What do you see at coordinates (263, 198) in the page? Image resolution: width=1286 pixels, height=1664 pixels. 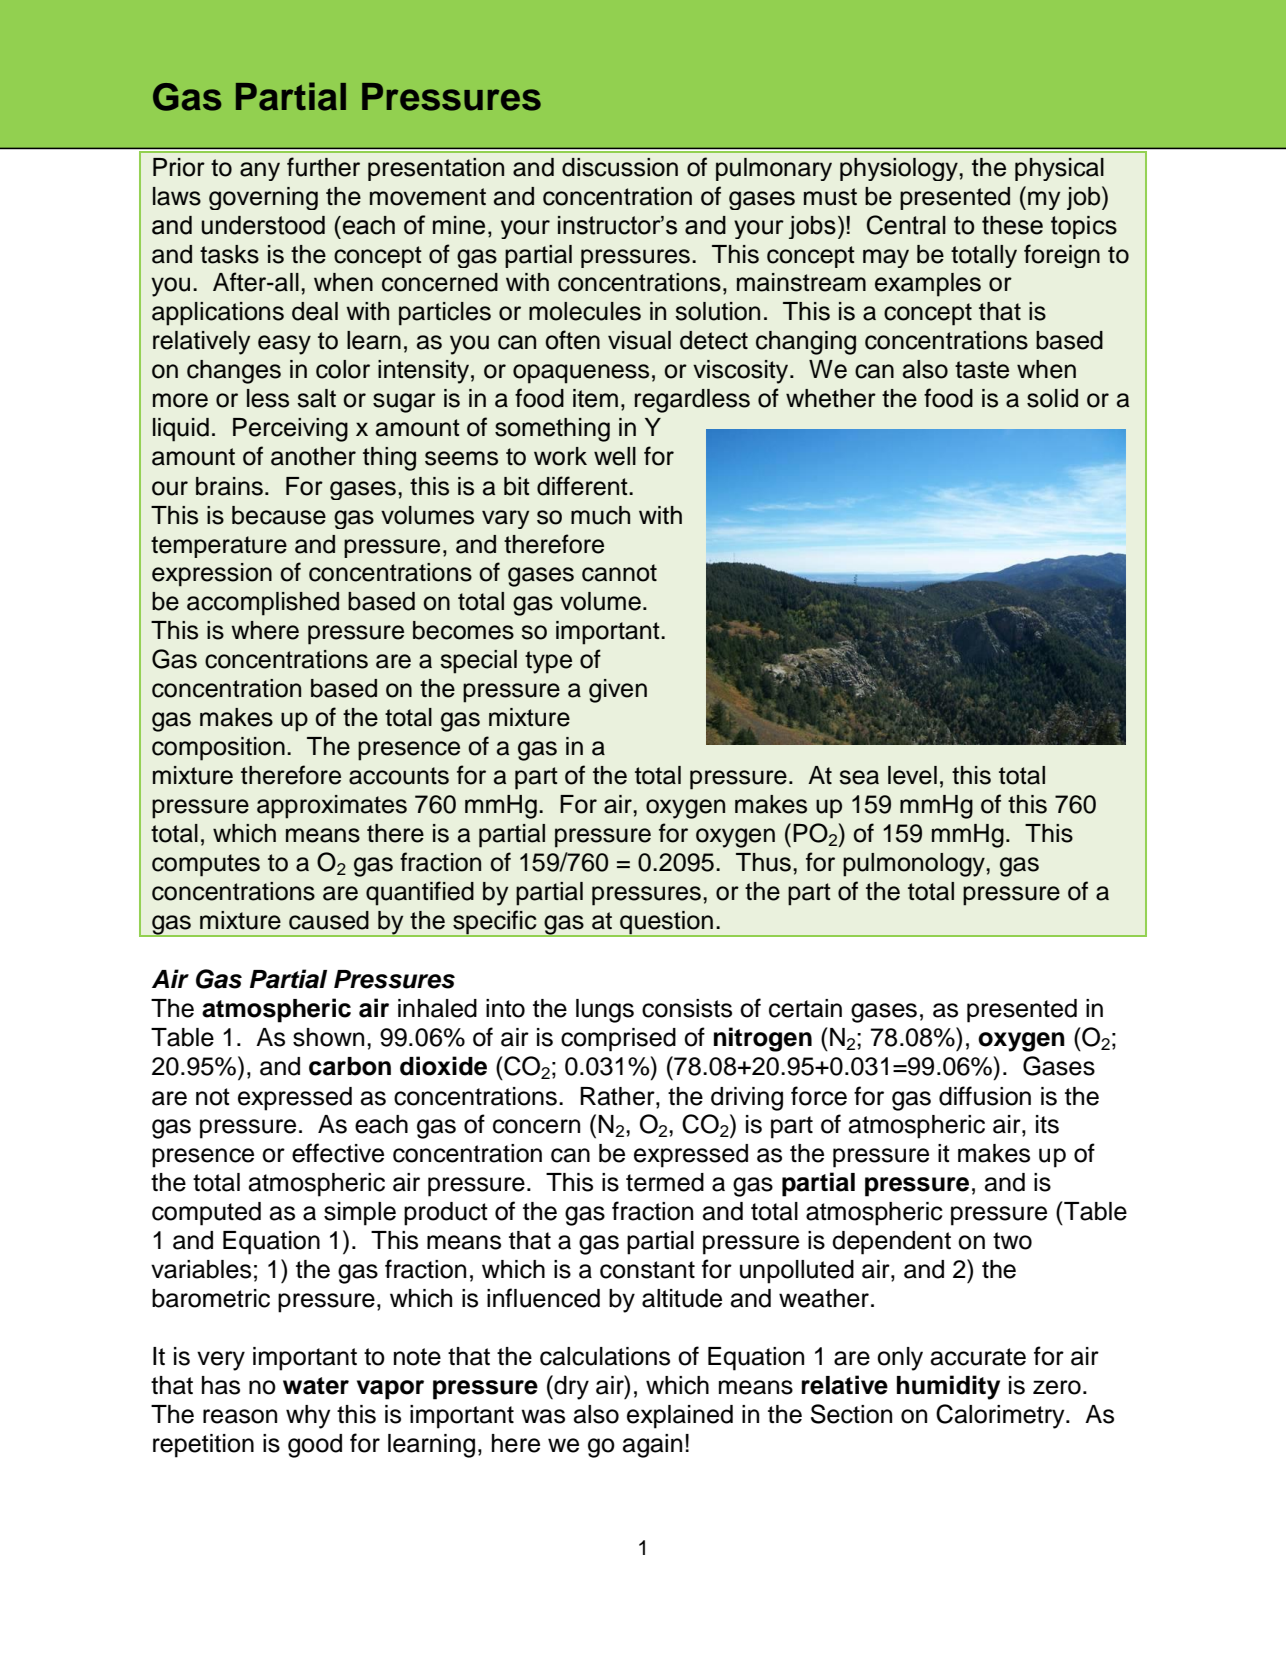 I see `governing` at bounding box center [263, 198].
